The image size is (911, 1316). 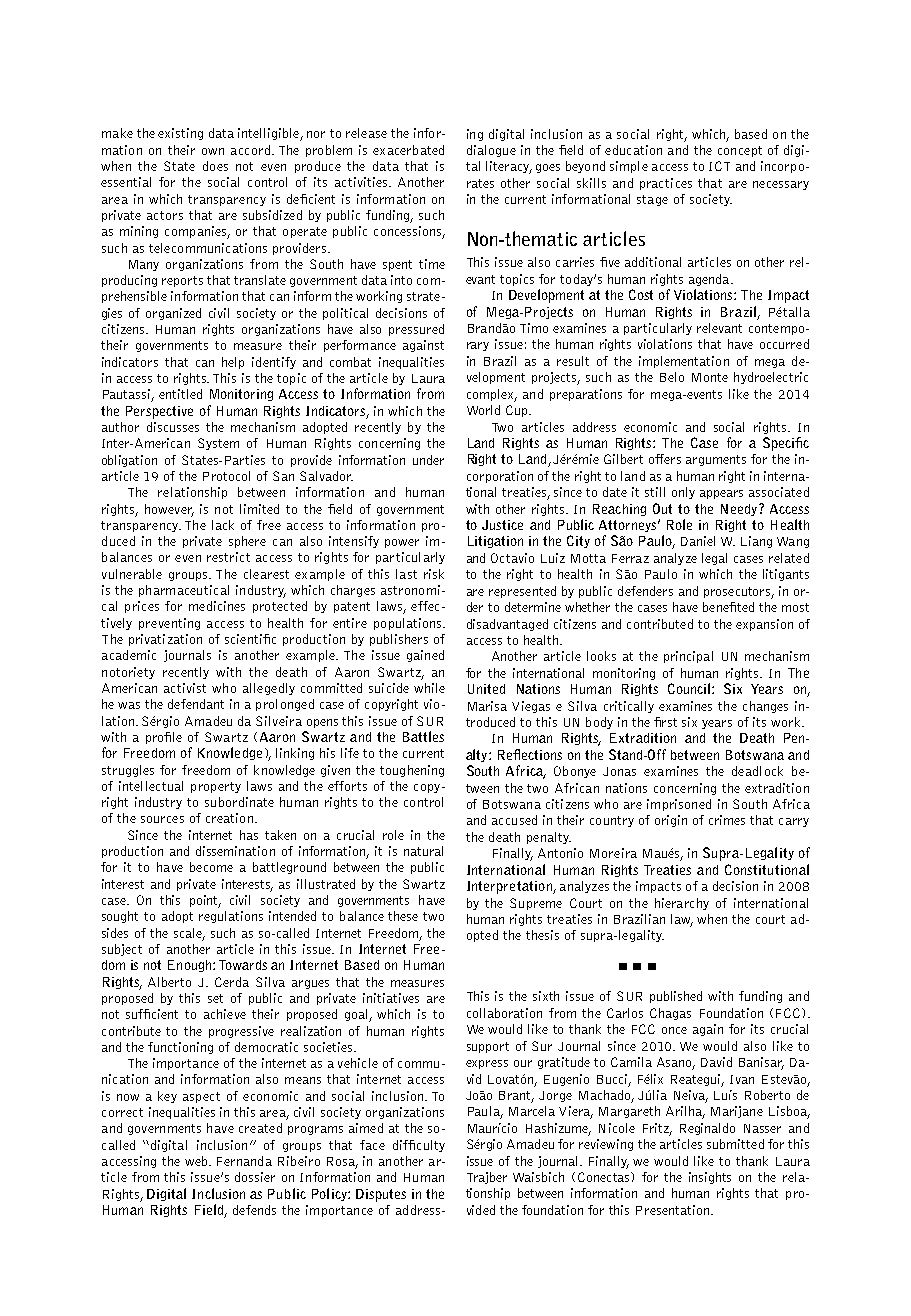 I want to click on practices, so click(x=666, y=184).
